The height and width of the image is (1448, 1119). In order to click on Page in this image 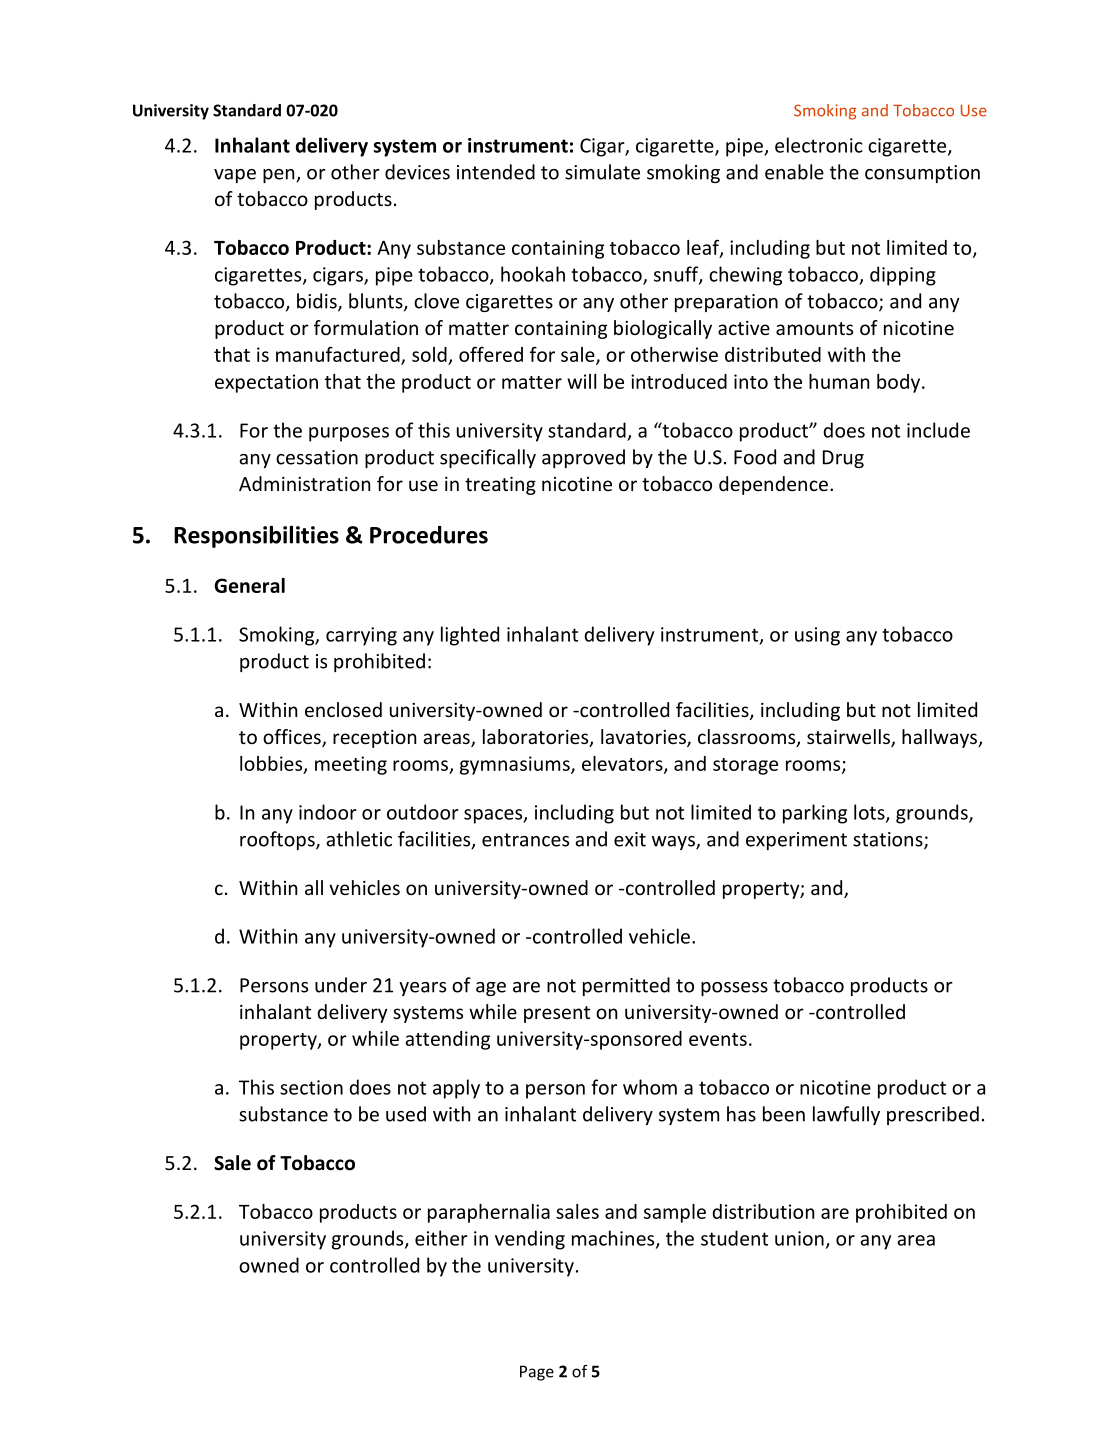, I will do `click(537, 1373)`.
